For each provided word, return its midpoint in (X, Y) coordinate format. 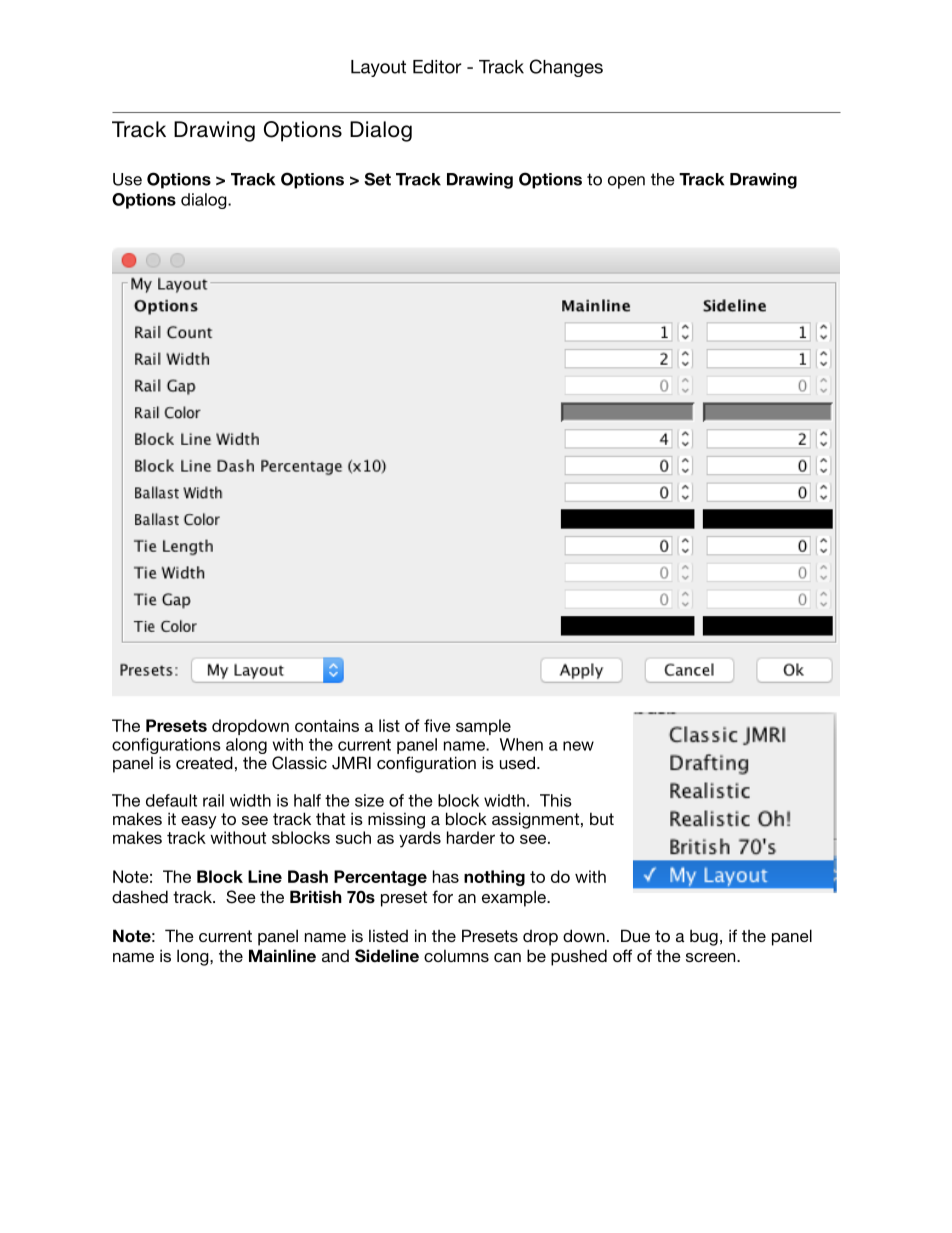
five (437, 725)
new (578, 746)
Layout (378, 68)
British (316, 897)
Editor (437, 67)
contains (327, 725)
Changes (566, 68)
